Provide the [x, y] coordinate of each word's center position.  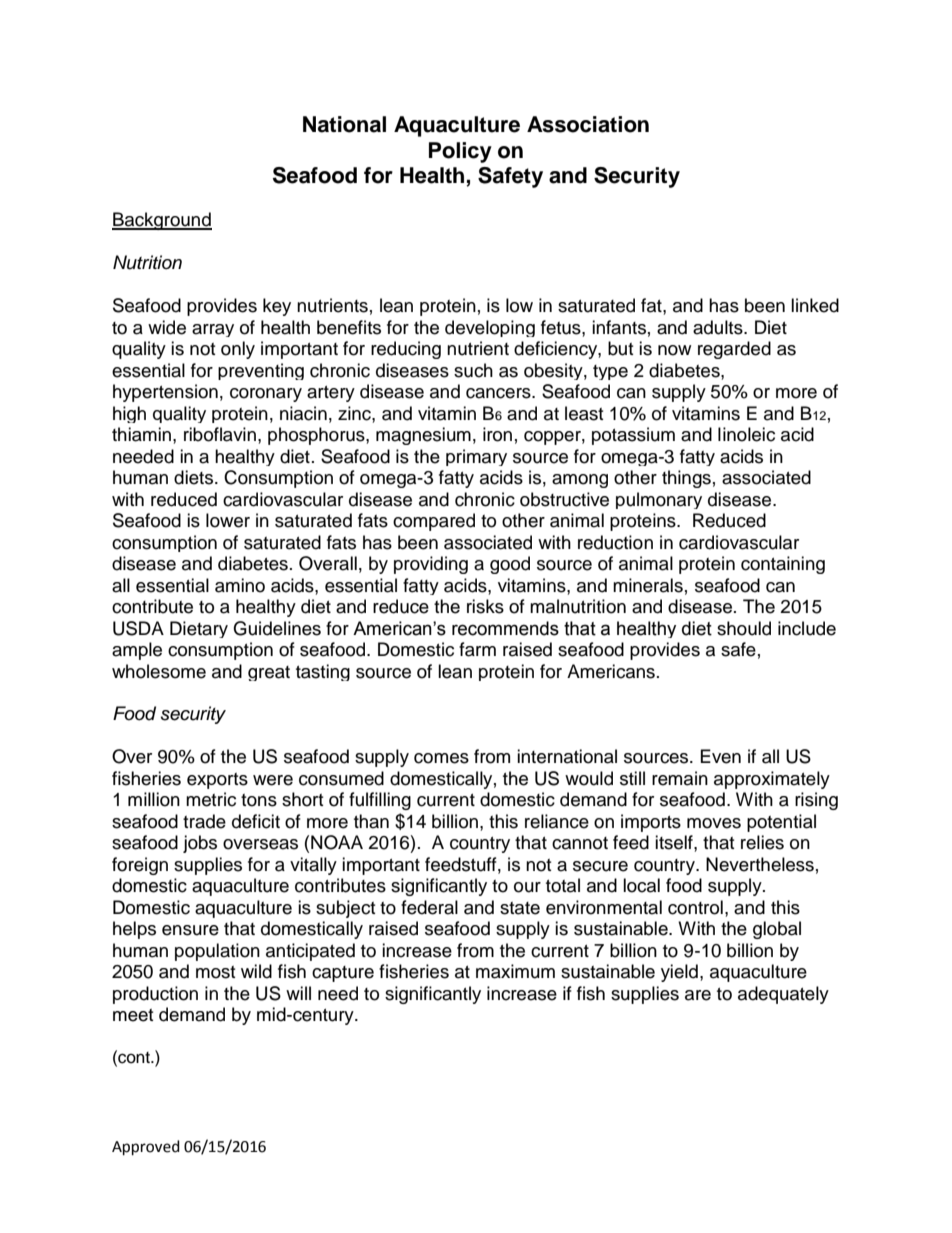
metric [211, 799]
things [686, 479]
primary [476, 457]
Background [162, 221]
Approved [146, 1148]
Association [588, 124]
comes [441, 758]
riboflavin [220, 434]
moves [714, 823]
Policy [460, 152]
